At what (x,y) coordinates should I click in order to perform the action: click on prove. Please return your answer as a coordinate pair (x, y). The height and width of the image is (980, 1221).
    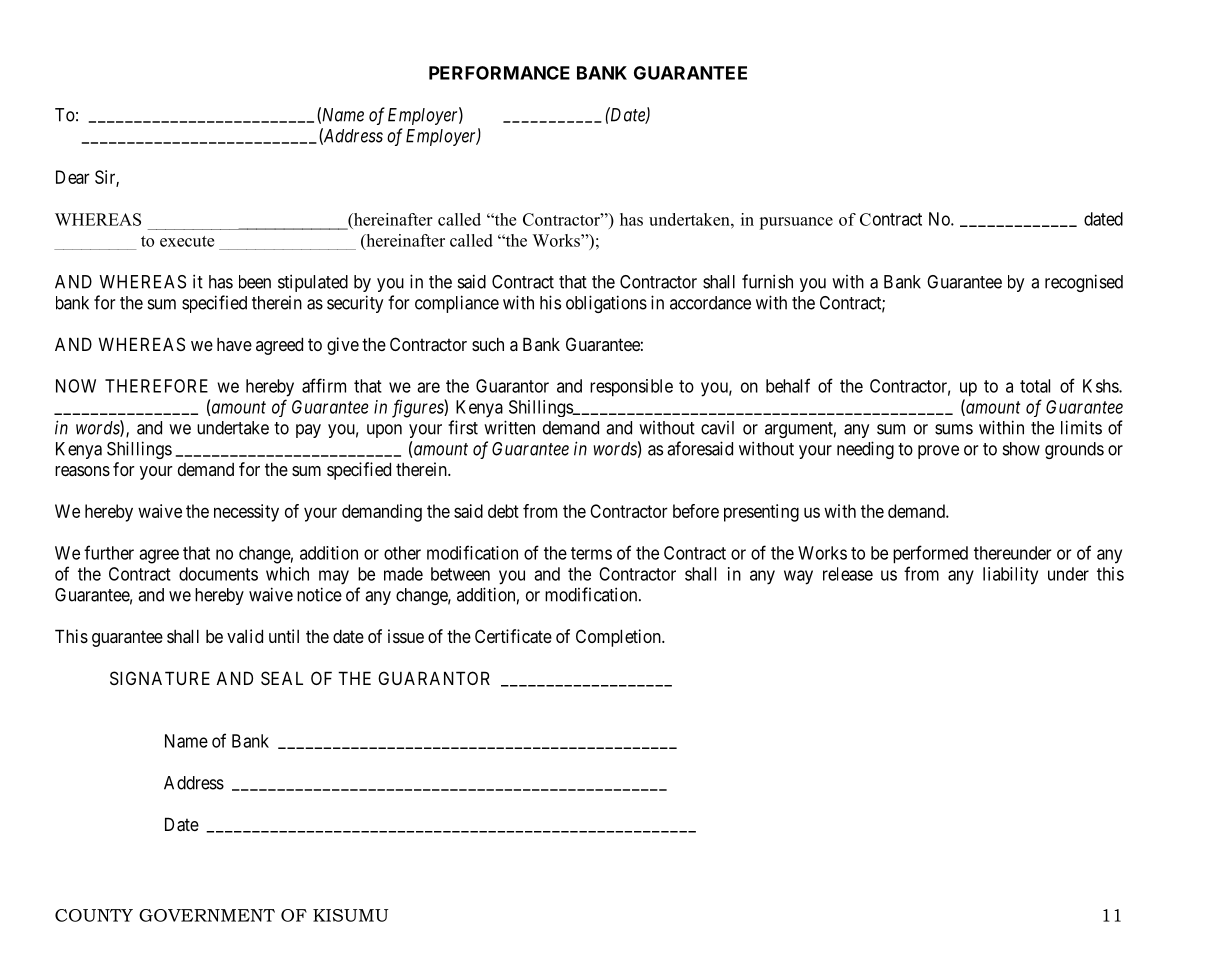
    Looking at the image, I should click on (938, 452).
